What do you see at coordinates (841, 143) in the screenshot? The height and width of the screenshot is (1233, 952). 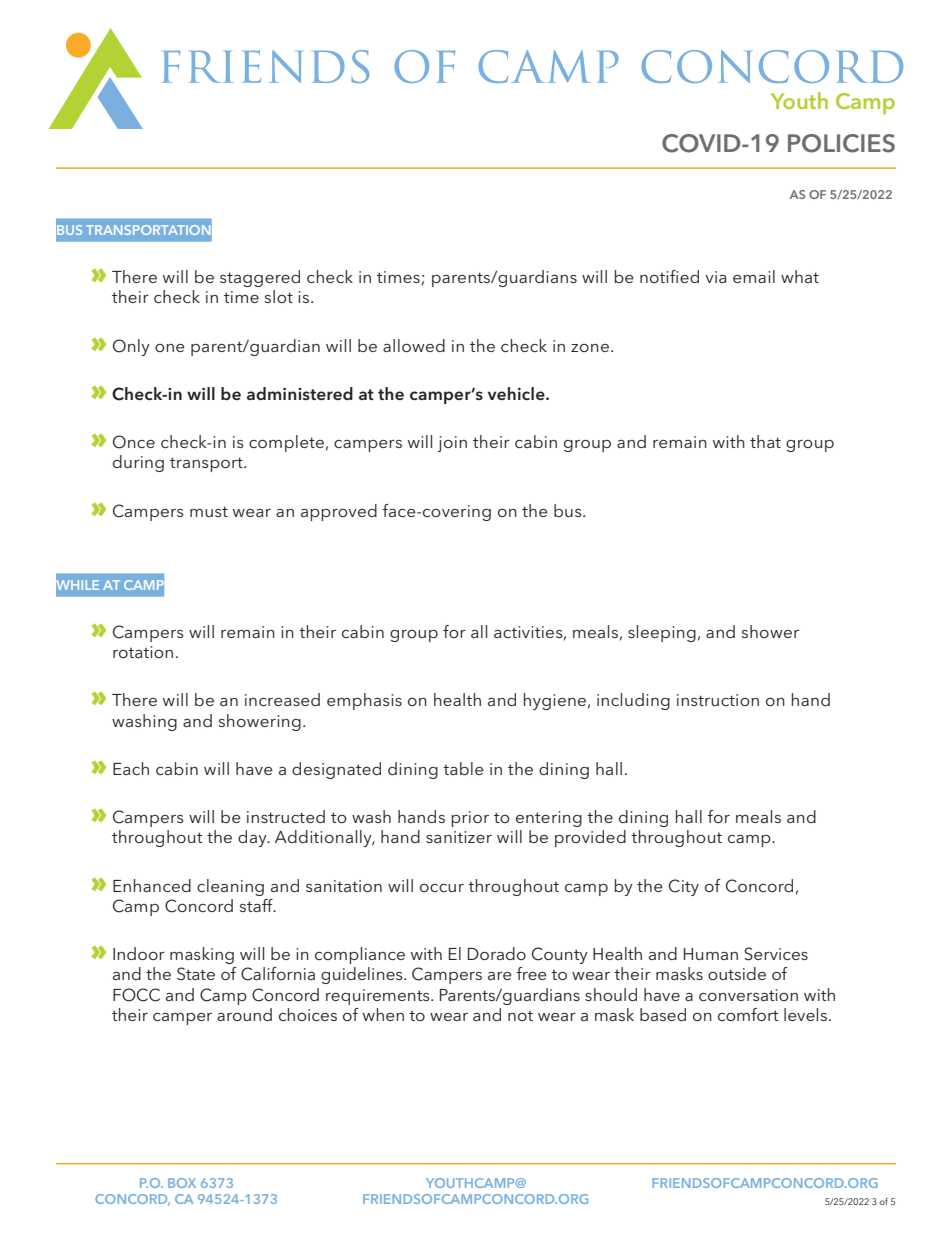 I see `POLICIES` at bounding box center [841, 143].
